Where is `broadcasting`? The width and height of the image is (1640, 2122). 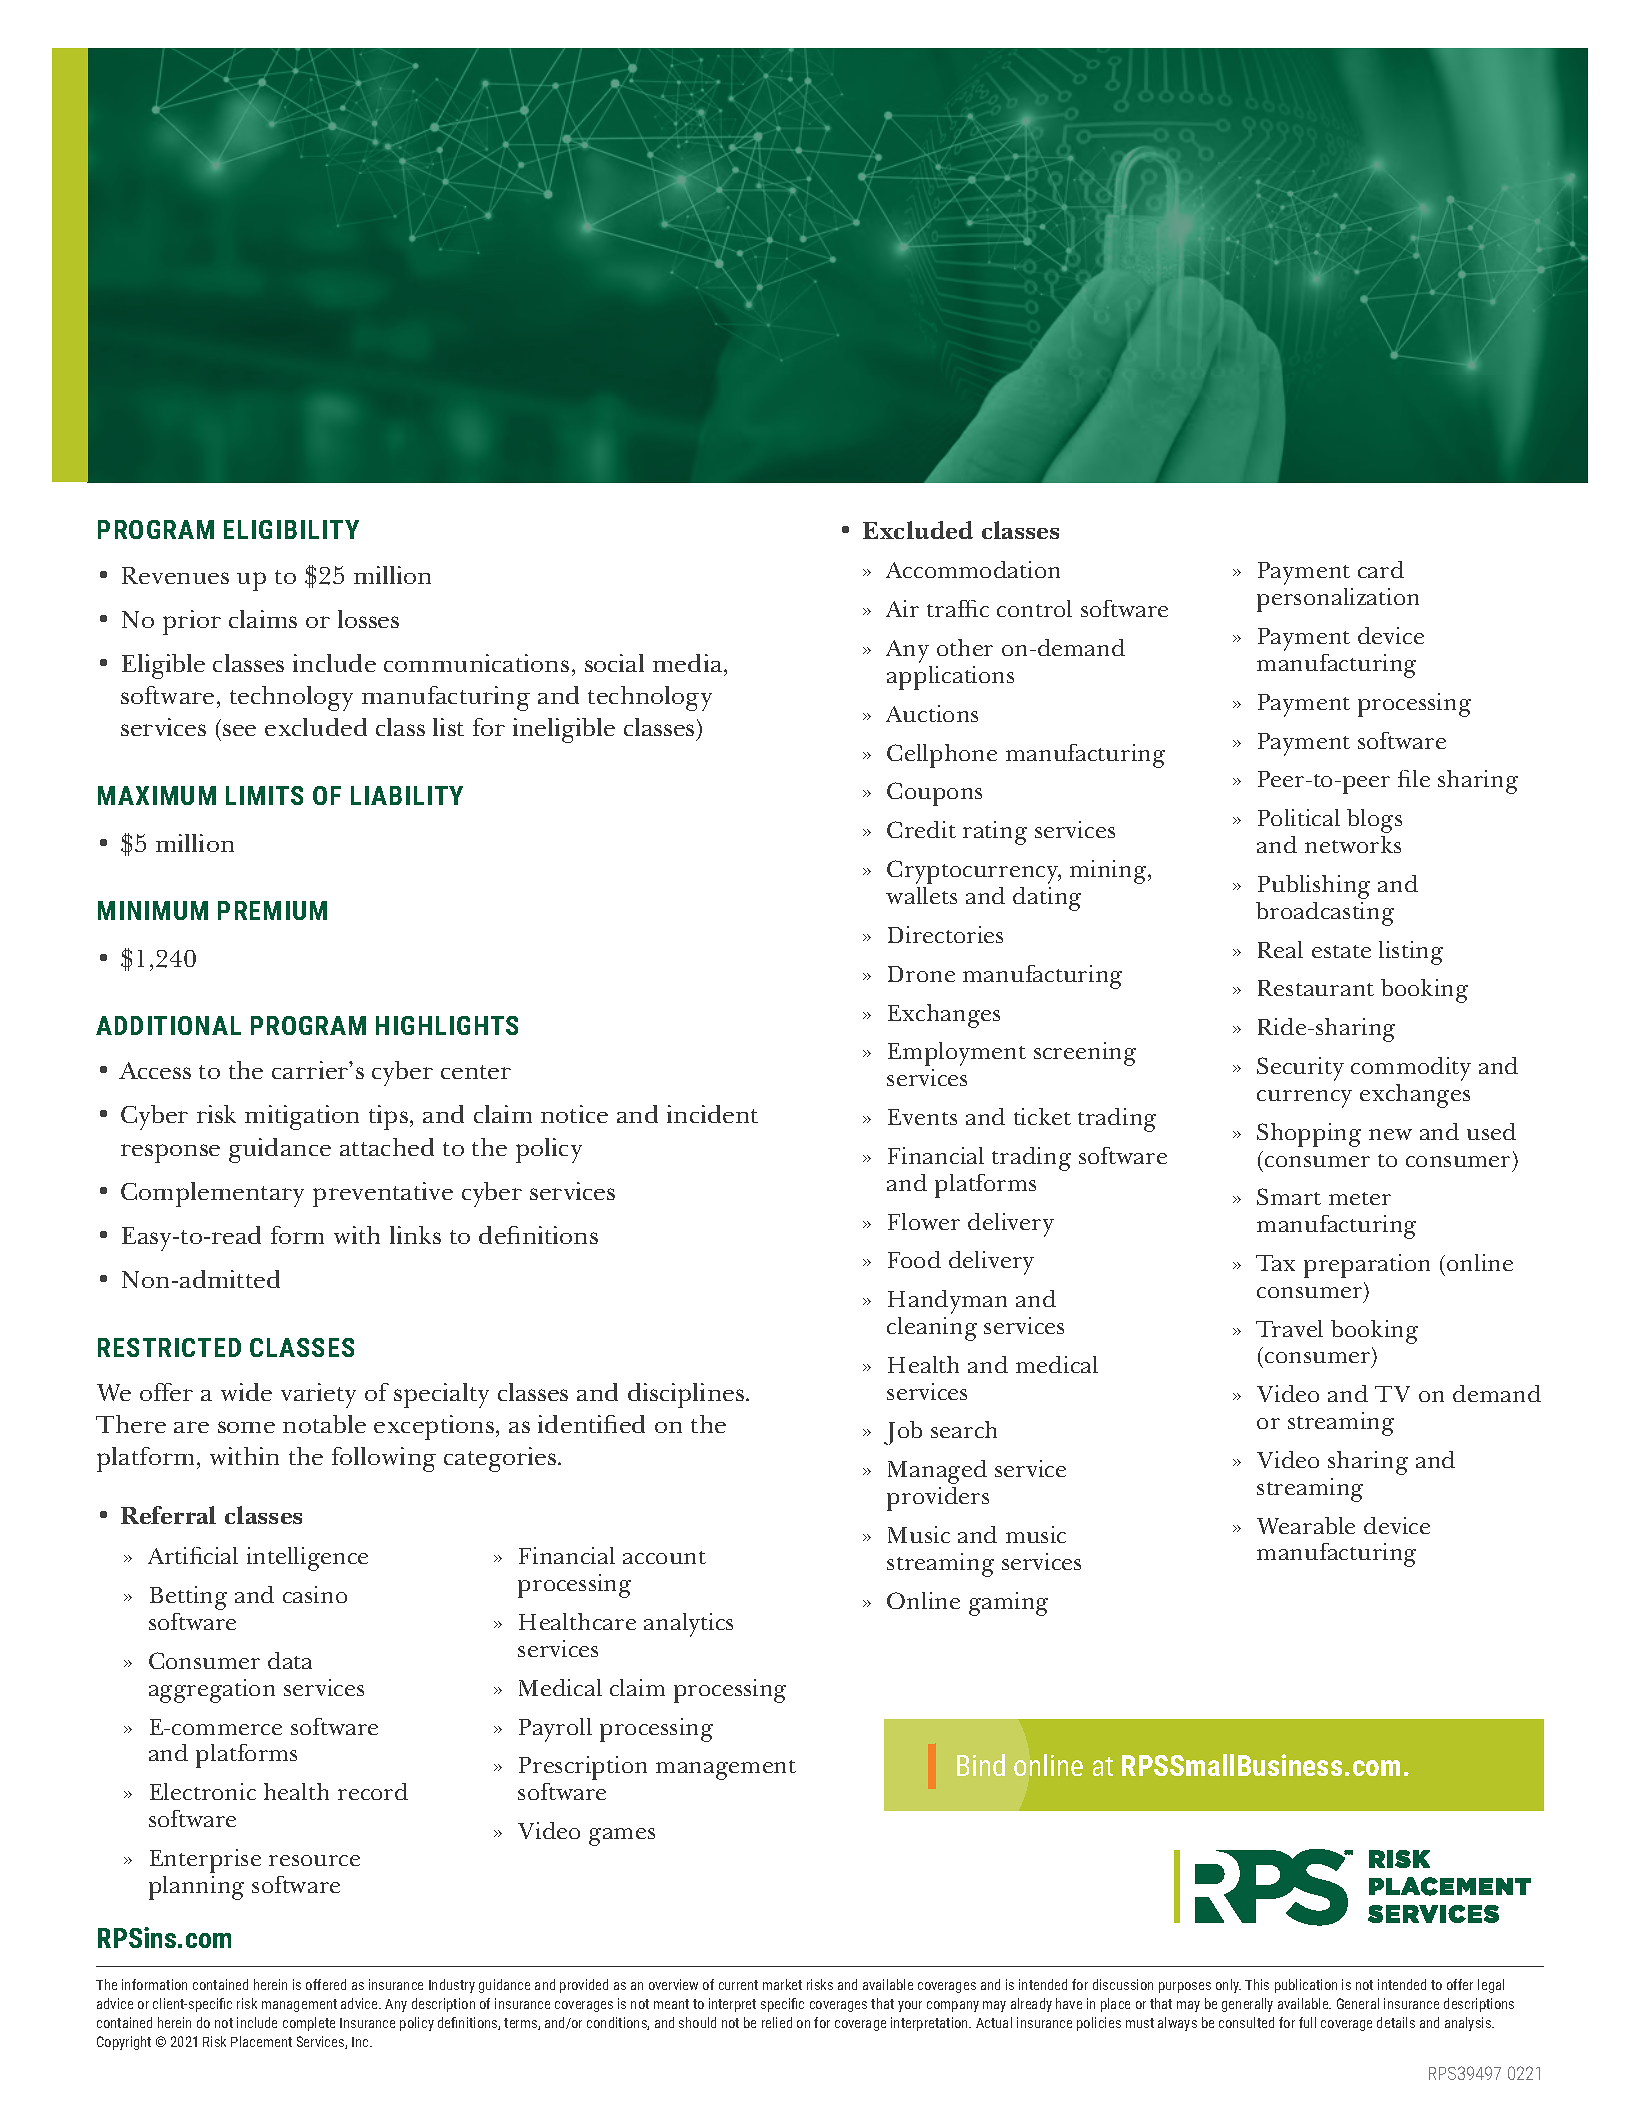 broadcasting is located at coordinates (1325, 914).
